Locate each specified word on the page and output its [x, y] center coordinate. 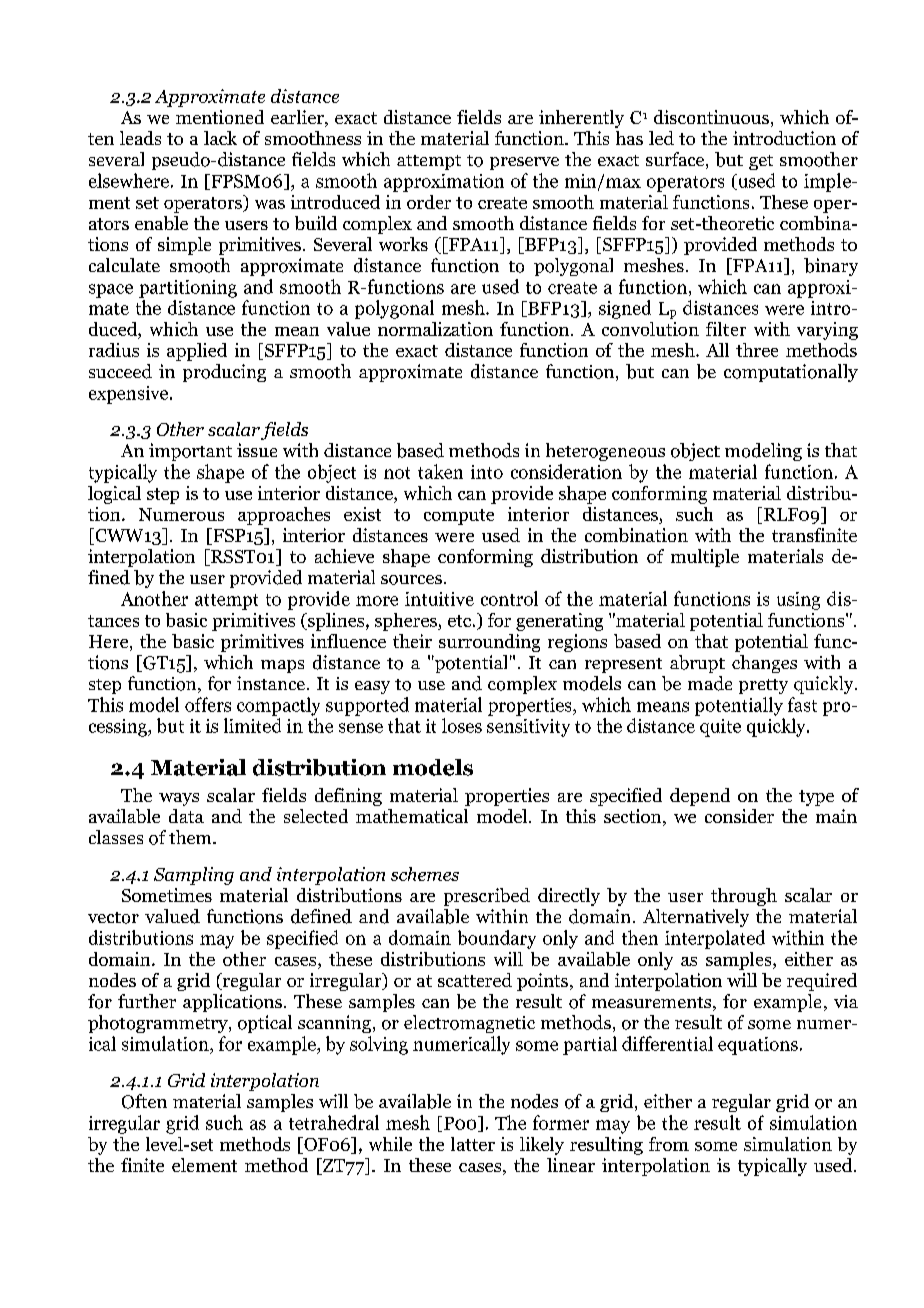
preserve [524, 163]
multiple [705, 558]
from [669, 1144]
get [761, 162]
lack [220, 138]
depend [700, 797]
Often [144, 1101]
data [186, 816]
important [190, 452]
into [487, 472]
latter [473, 1144]
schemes [425, 874]
